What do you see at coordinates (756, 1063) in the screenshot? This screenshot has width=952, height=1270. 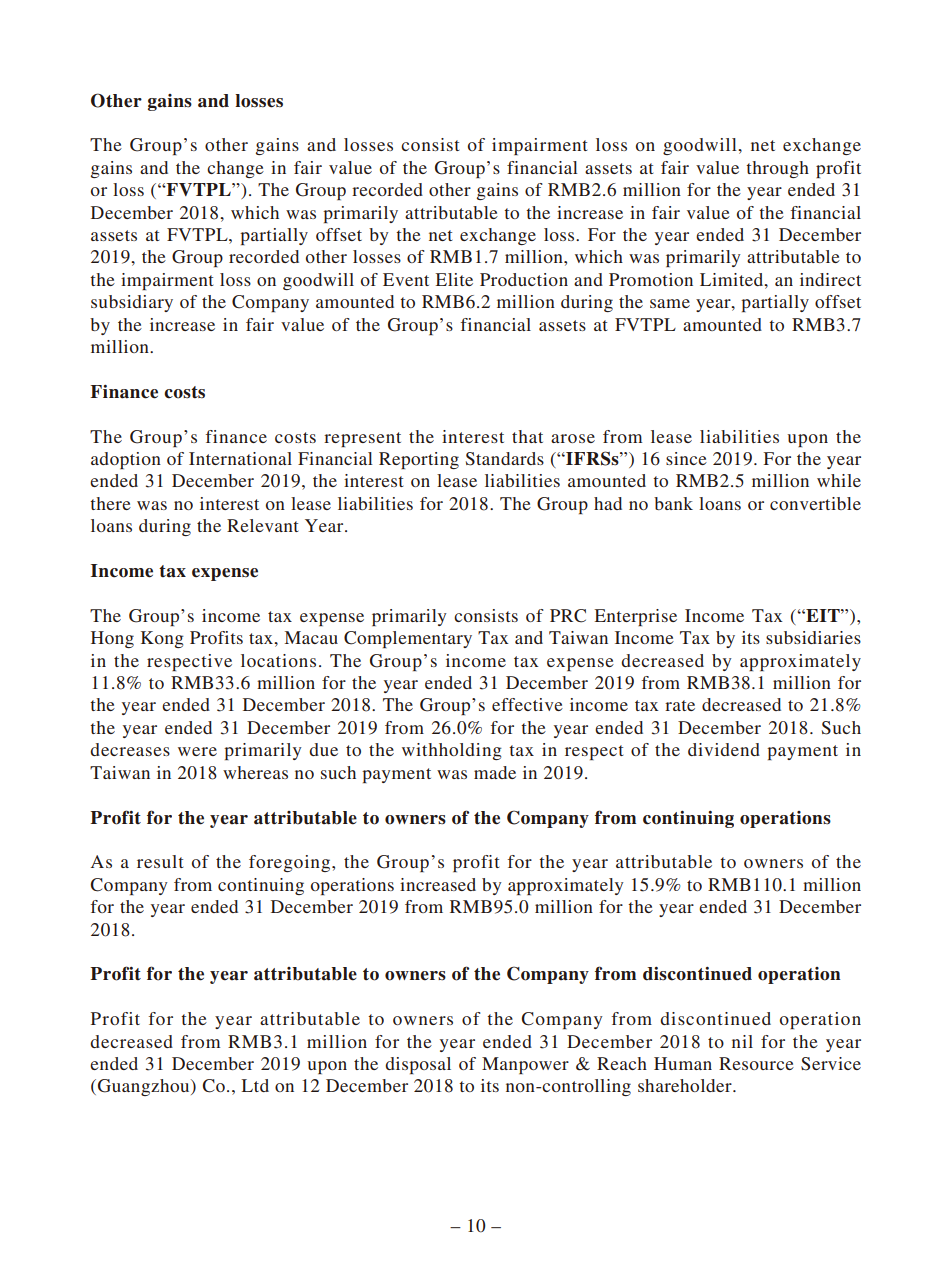 I see `Resource` at bounding box center [756, 1063].
